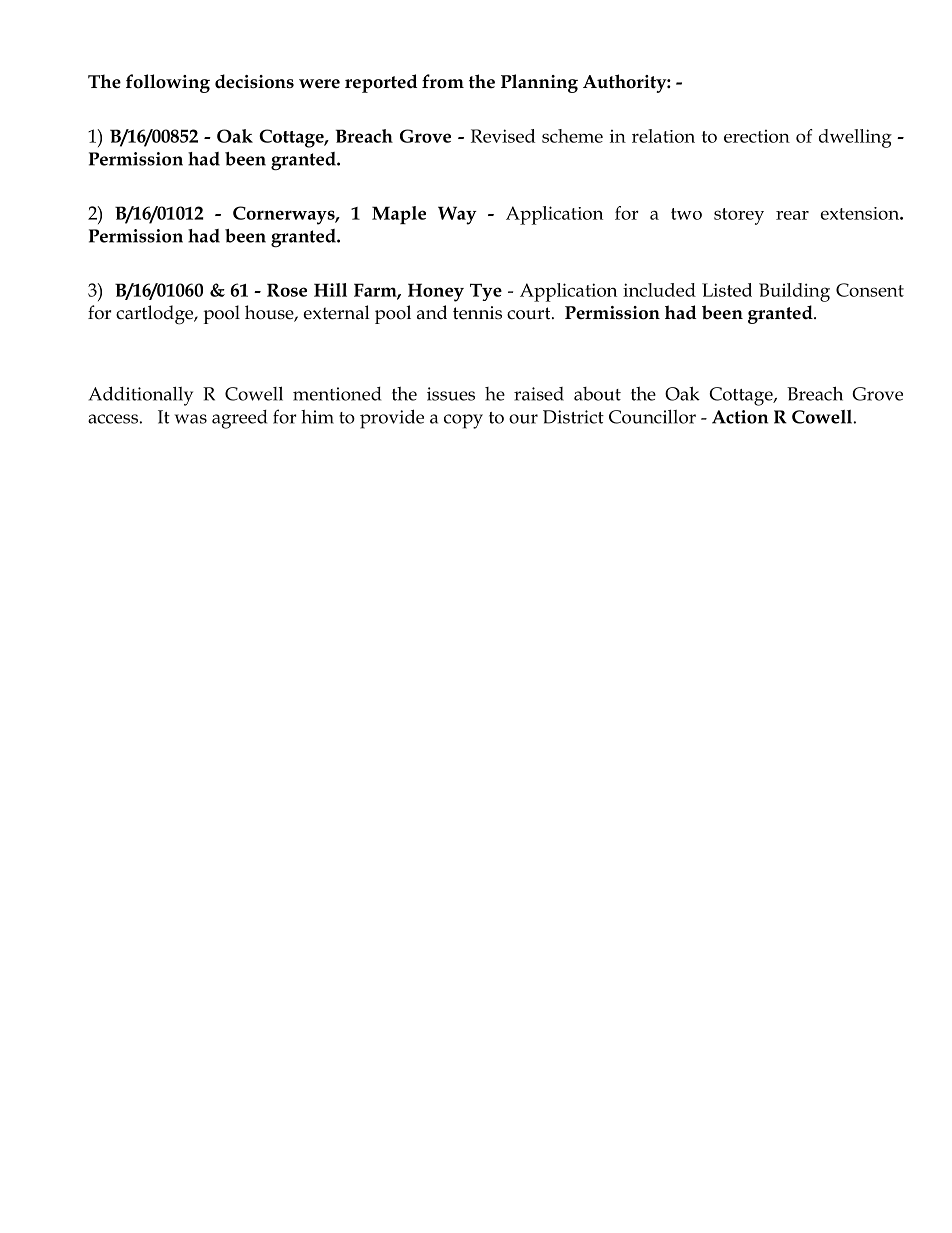  I want to click on Building, so click(794, 292).
